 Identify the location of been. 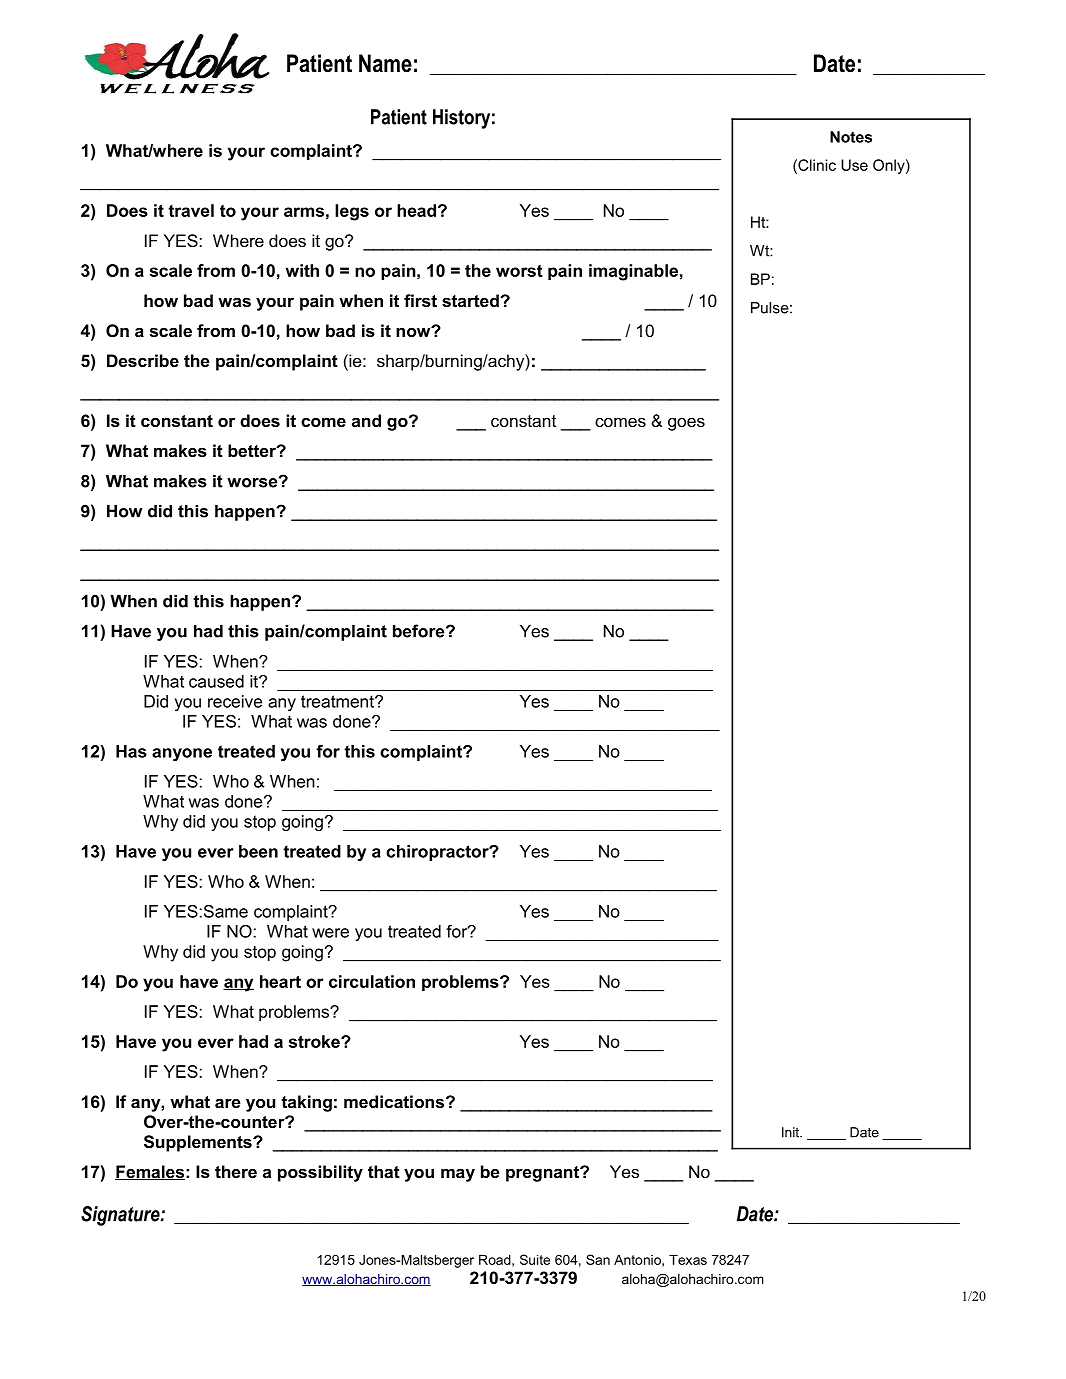
(258, 851).
